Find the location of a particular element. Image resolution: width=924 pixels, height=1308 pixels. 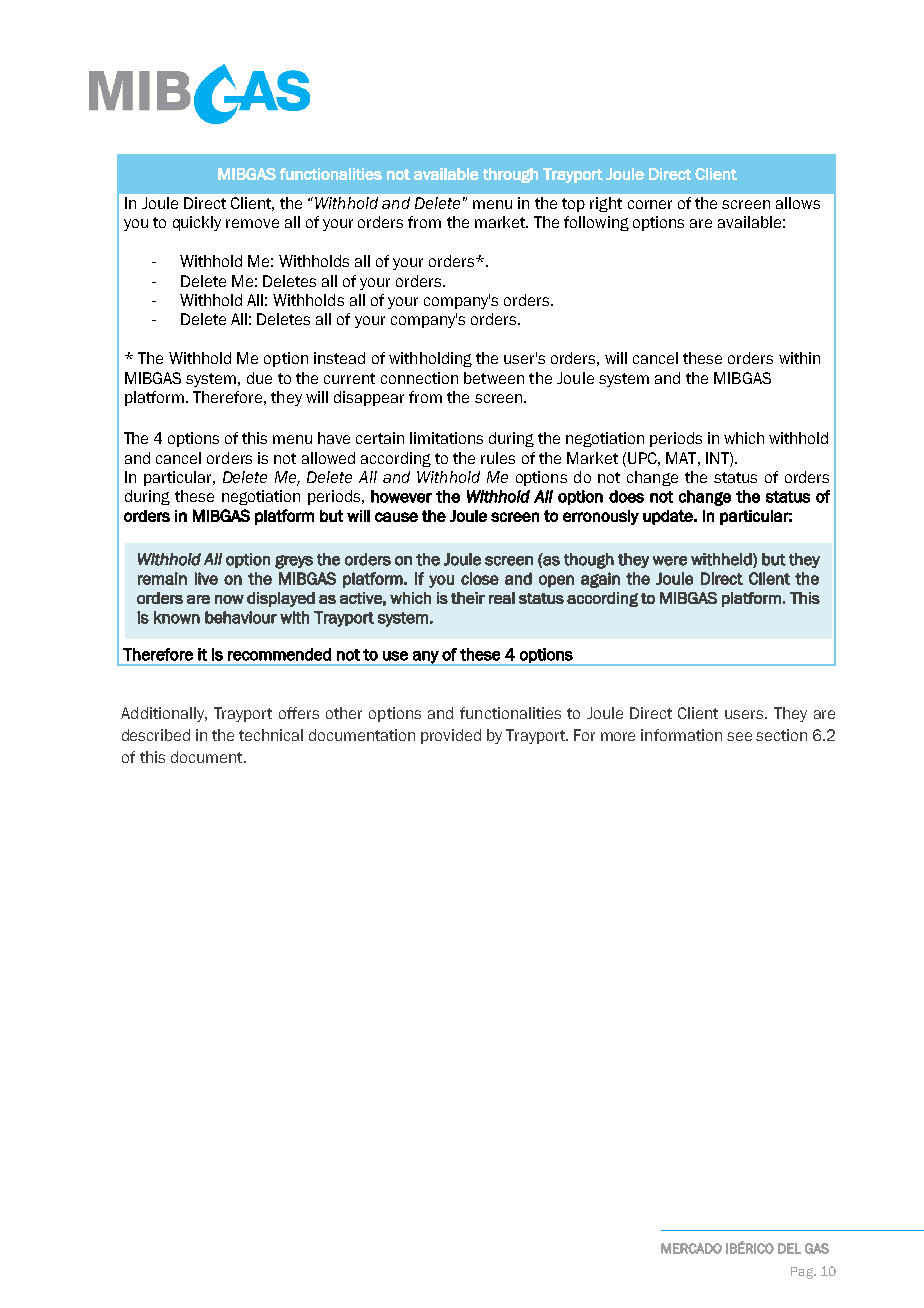

allows is located at coordinates (798, 203).
